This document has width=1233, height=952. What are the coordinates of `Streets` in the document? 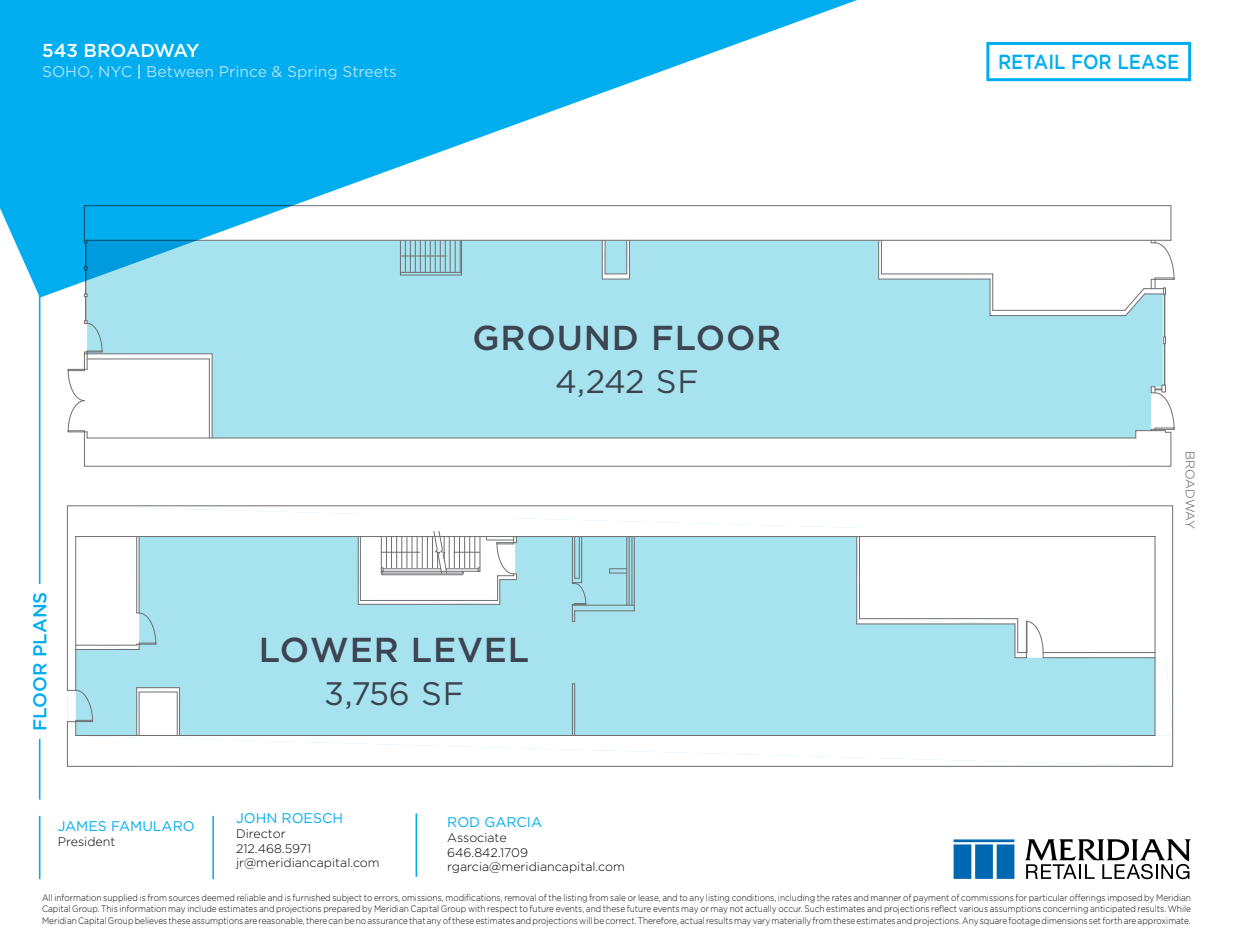 It's located at (370, 71).
